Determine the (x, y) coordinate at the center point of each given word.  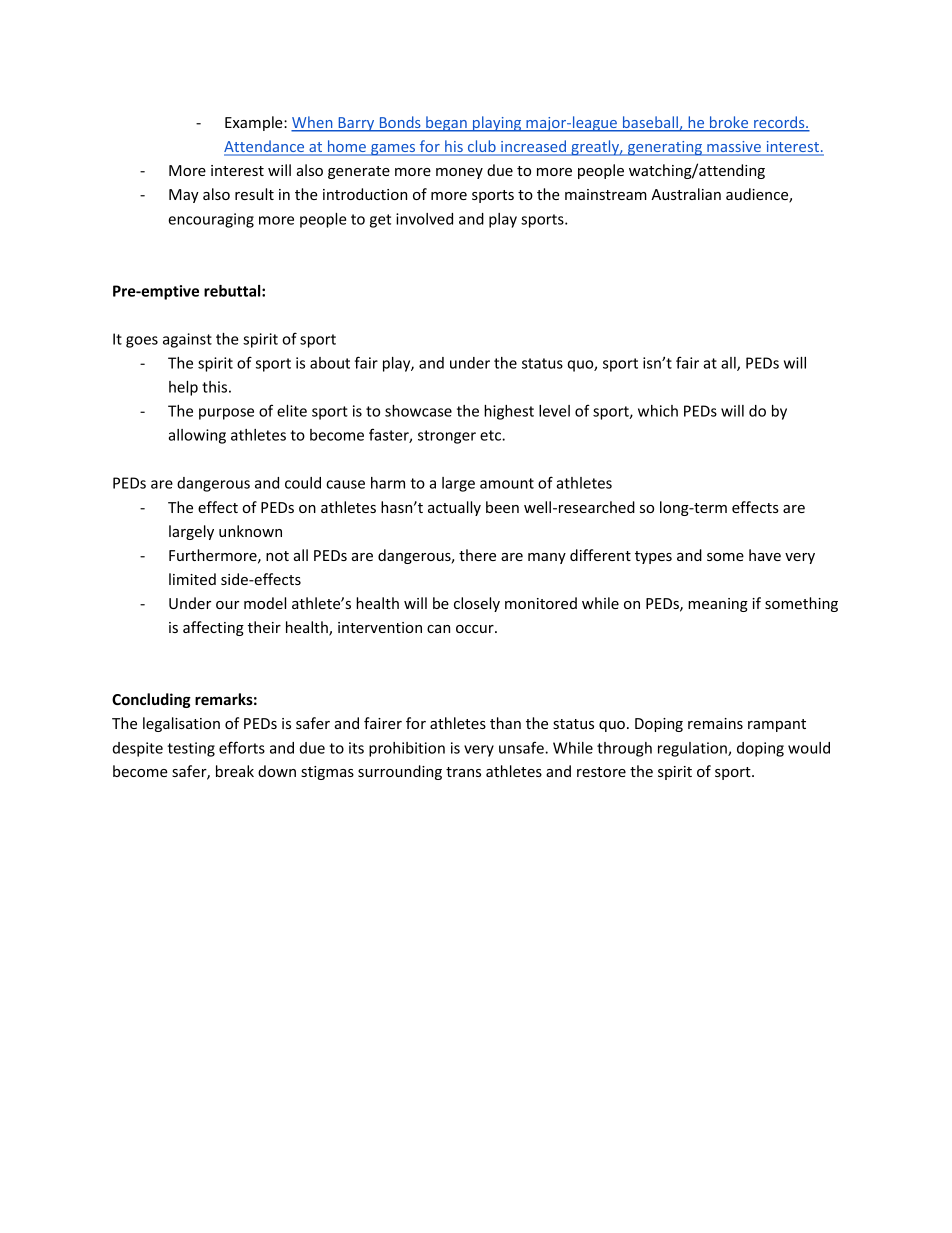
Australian (686, 194)
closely (477, 604)
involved (424, 219)
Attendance (265, 147)
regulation (693, 749)
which (658, 411)
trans (463, 772)
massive (734, 148)
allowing (197, 436)
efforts (242, 747)
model (265, 603)
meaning (718, 605)
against (187, 340)
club (481, 147)
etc (491, 435)
